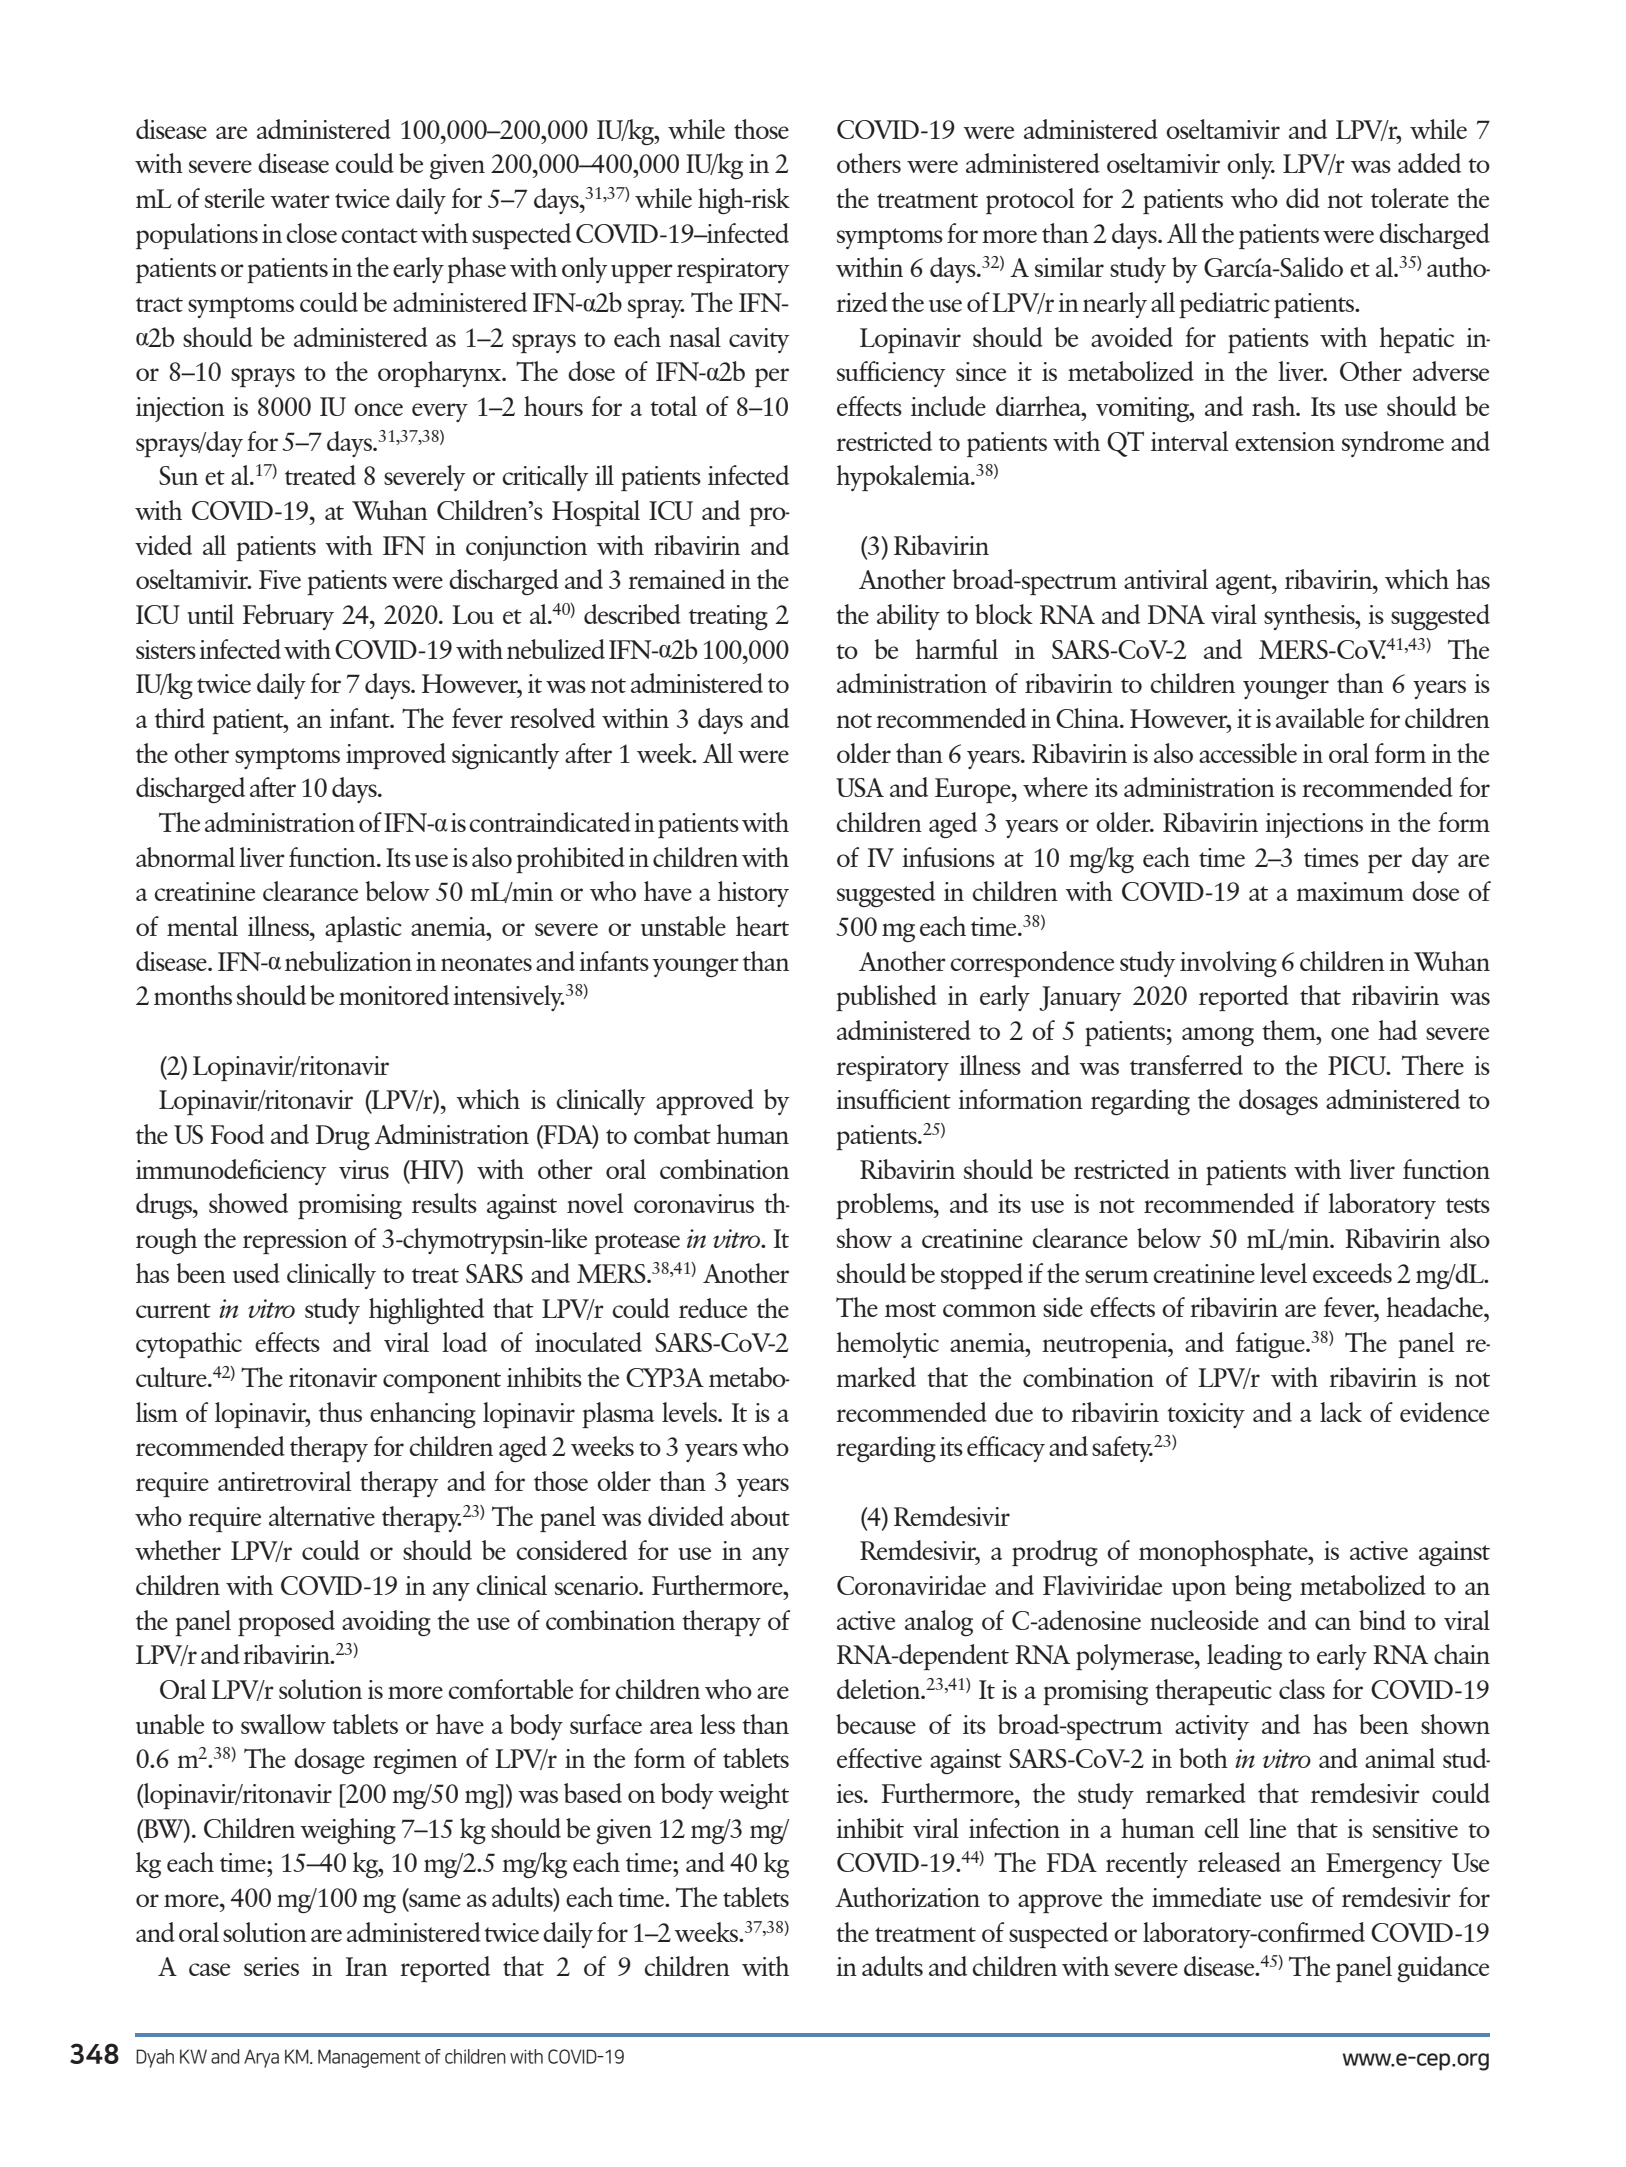 Image resolution: width=1626 pixels, height=2167 pixels. Describe the element at coordinates (759, 340) in the screenshot. I see `cavity` at that location.
